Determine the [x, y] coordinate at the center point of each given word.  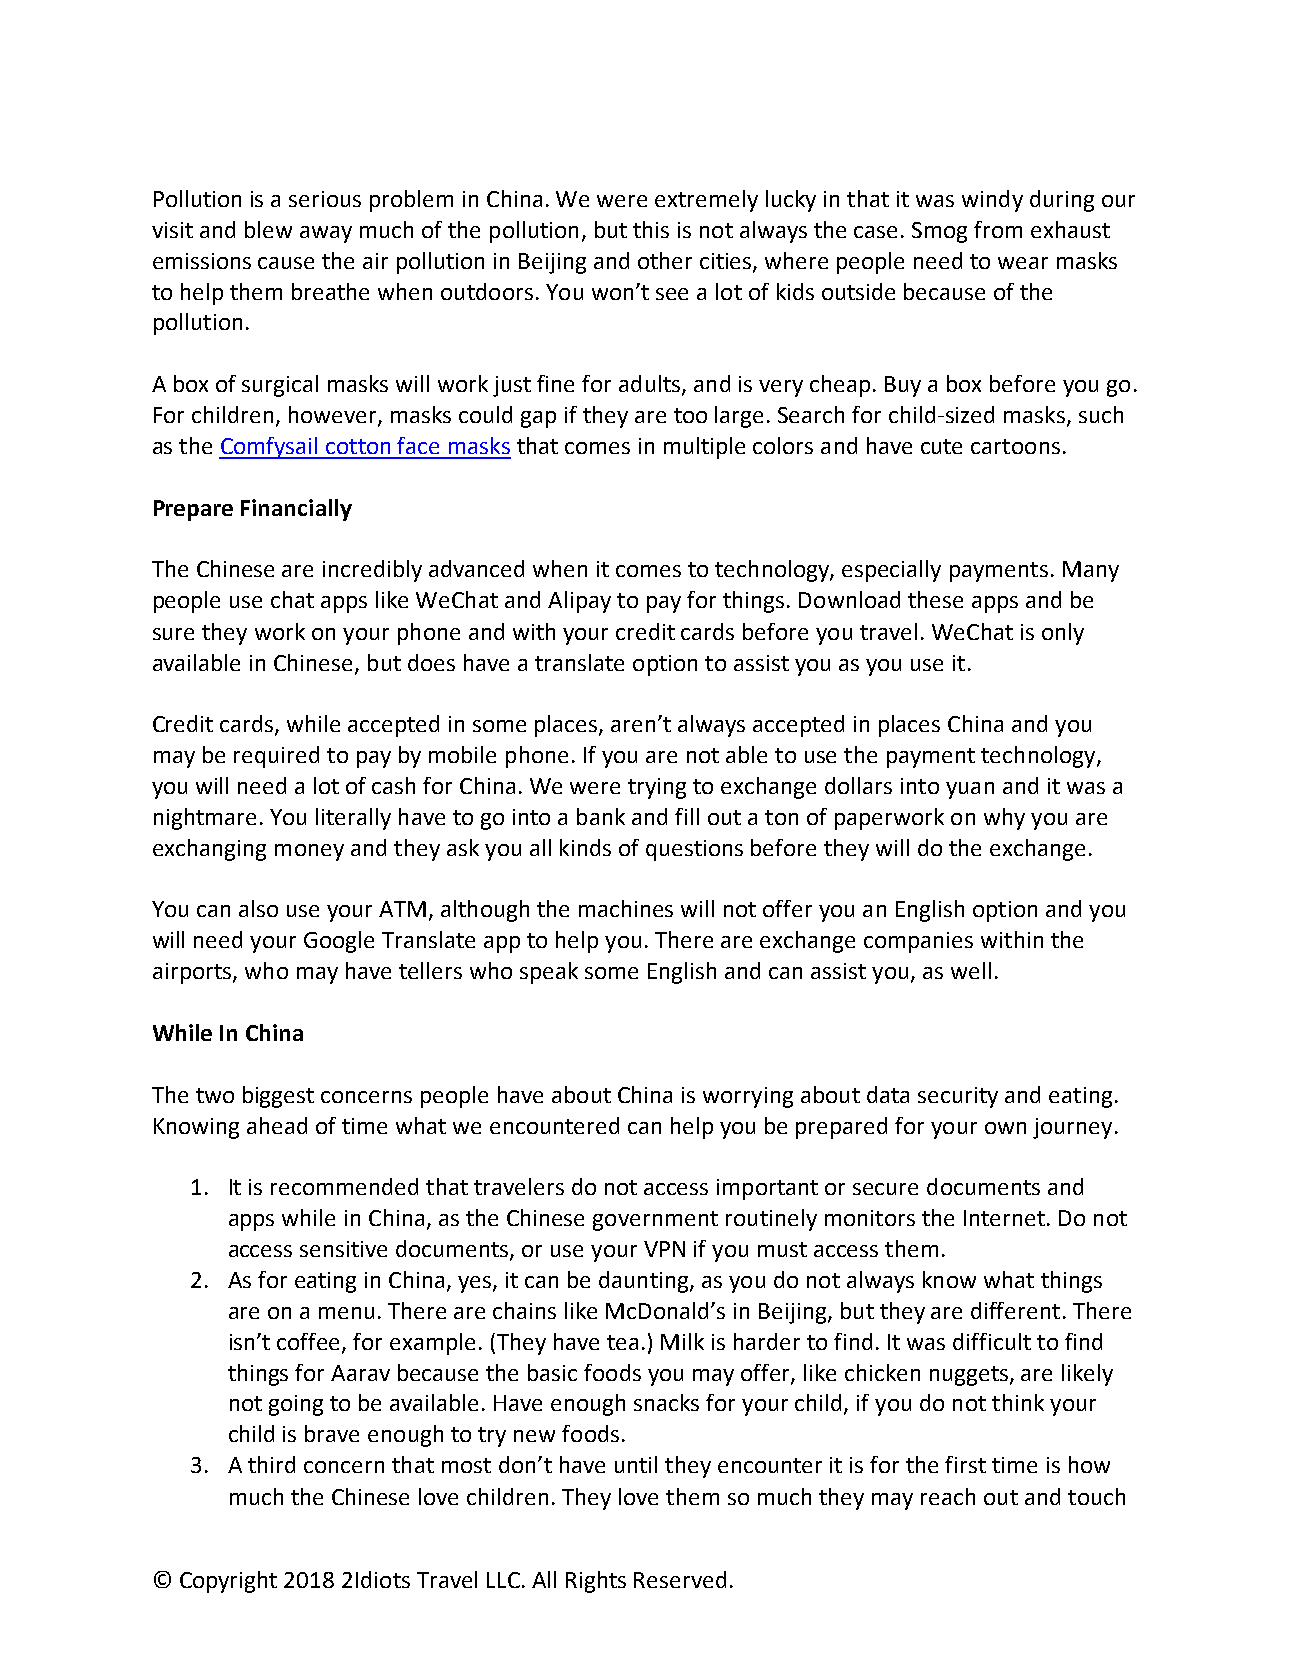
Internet [1004, 1218]
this [651, 229]
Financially [296, 510]
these [935, 599]
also [258, 908]
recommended [344, 1186]
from [998, 229]
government [655, 1221]
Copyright [228, 1582]
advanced [476, 568]
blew [268, 229]
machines [626, 908]
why [1004, 819]
